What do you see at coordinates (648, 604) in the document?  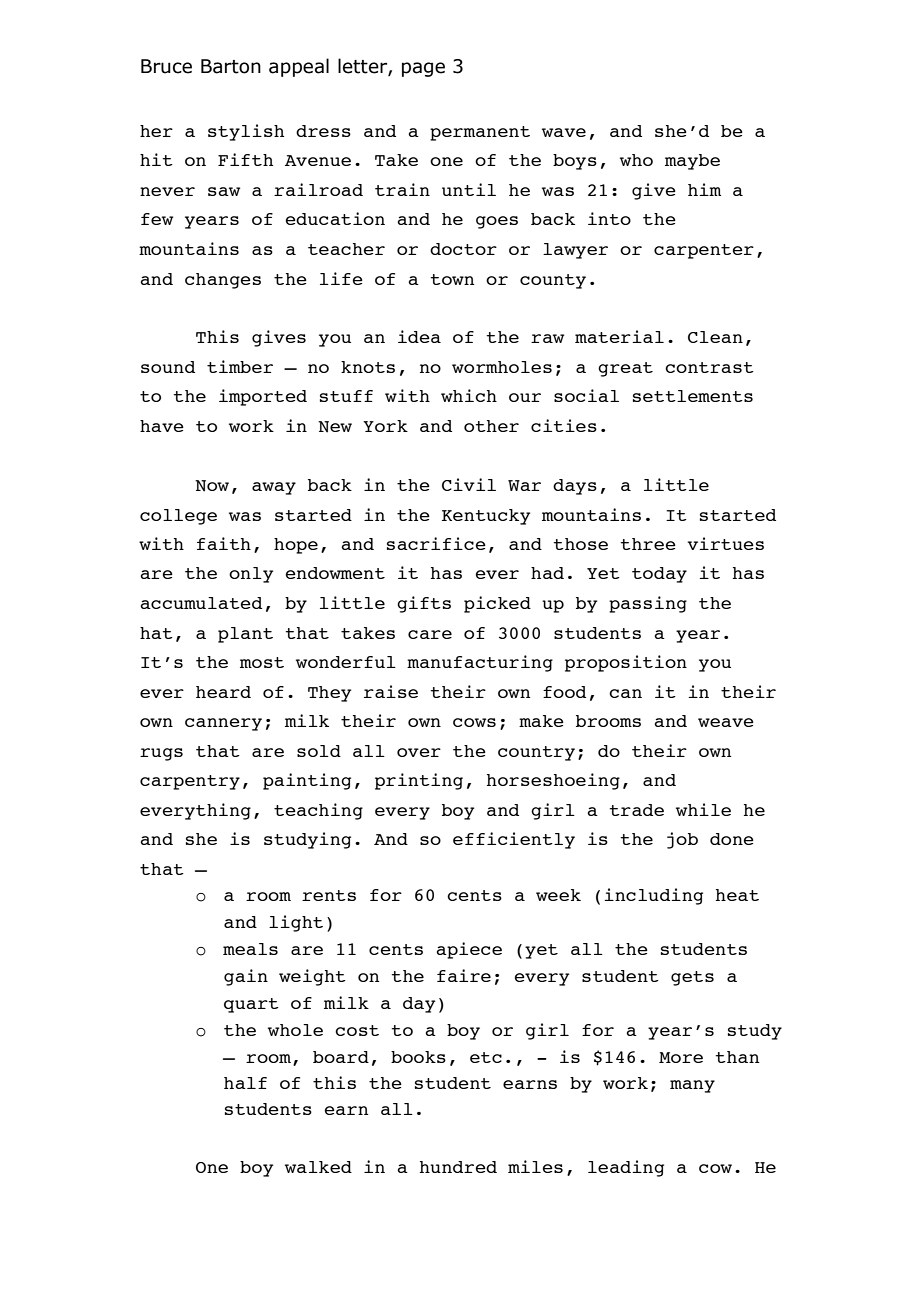 I see `passing` at bounding box center [648, 604].
